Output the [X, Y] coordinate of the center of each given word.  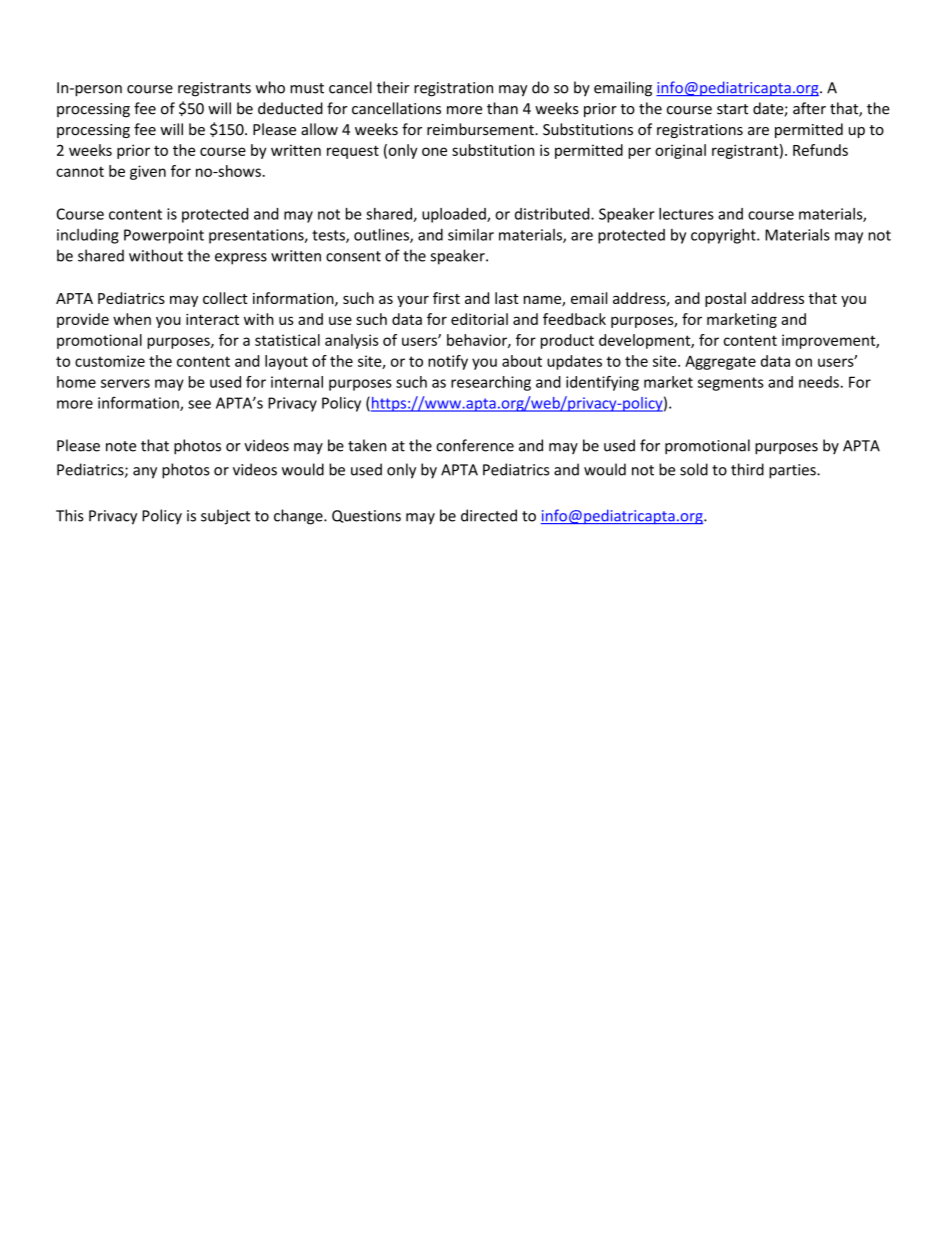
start [732, 109]
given [148, 172]
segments [731, 384]
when [132, 319]
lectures [686, 214]
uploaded [455, 215]
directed [489, 515]
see [199, 404]
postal [725, 299]
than [502, 108]
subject [225, 517]
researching [491, 383]
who [270, 87]
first [446, 298]
